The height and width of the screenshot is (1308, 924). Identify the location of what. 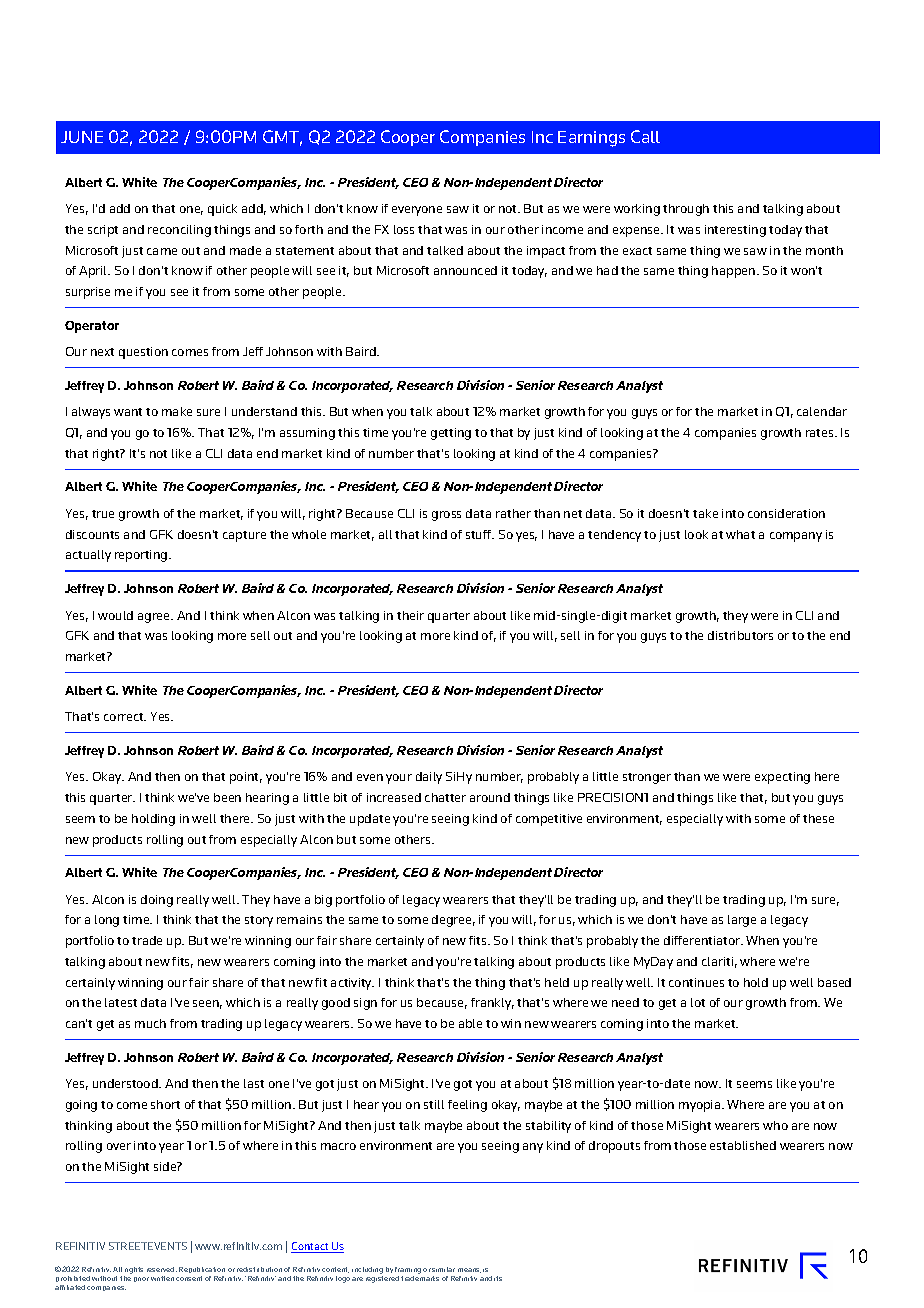
(740, 534).
